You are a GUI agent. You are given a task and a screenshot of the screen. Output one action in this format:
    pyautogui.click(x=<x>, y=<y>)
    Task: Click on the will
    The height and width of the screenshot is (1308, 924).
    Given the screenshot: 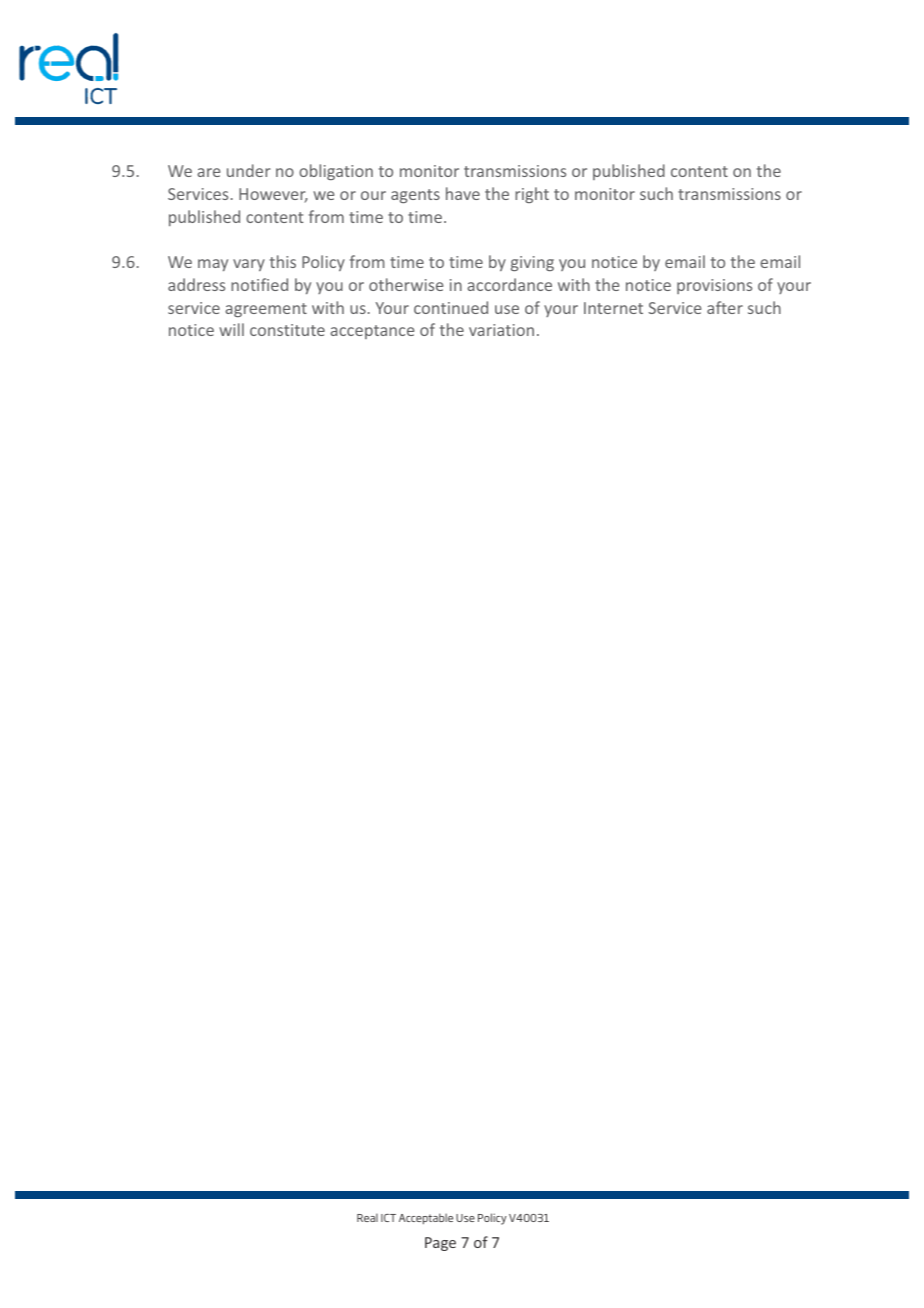 What is the action you would take?
    pyautogui.click(x=231, y=329)
